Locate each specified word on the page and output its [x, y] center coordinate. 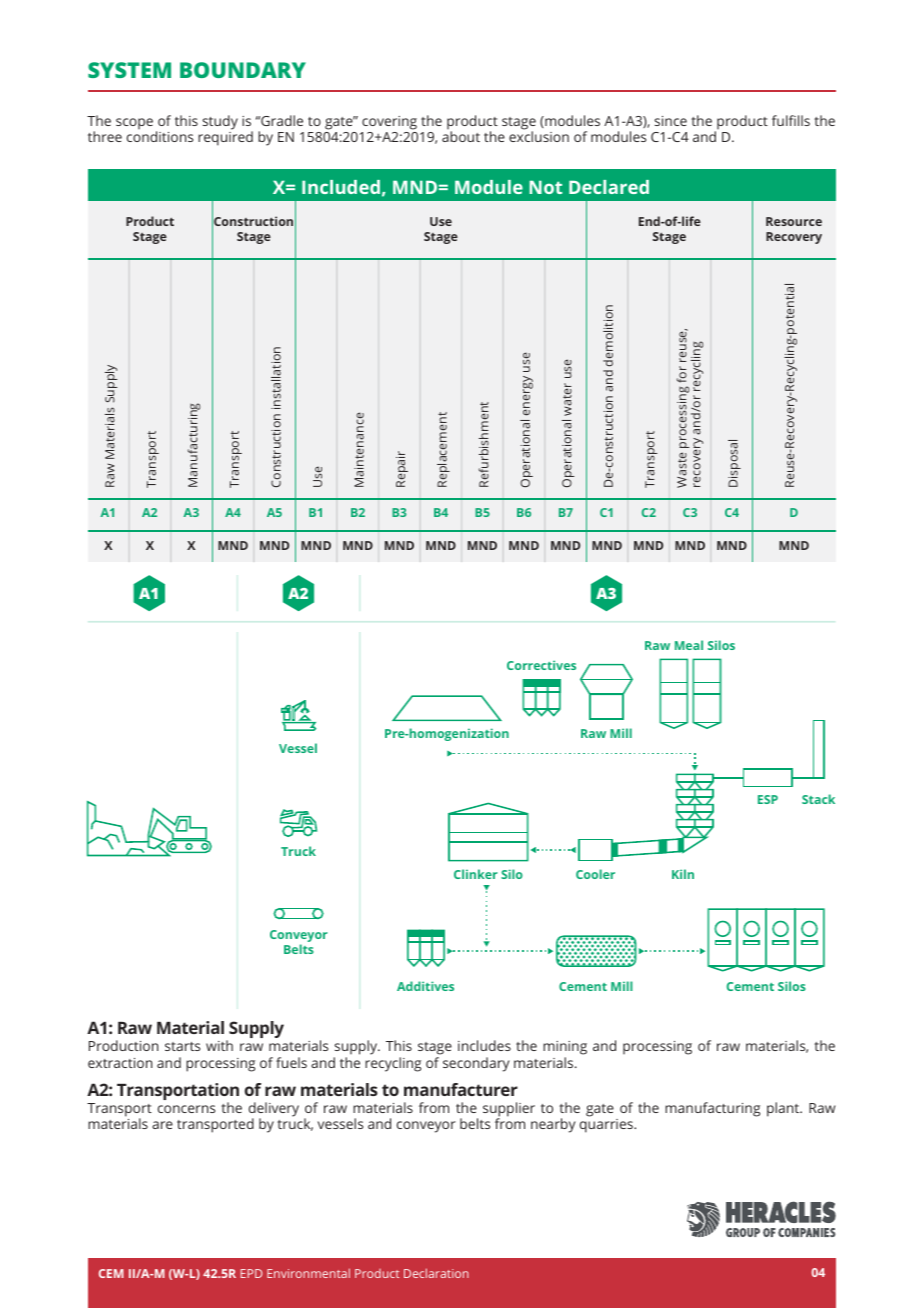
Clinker [476, 874]
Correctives [541, 665]
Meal [689, 645]
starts [182, 1046]
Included [341, 187]
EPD [251, 1273]
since [671, 121]
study [220, 122]
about [461, 136]
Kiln [683, 874]
